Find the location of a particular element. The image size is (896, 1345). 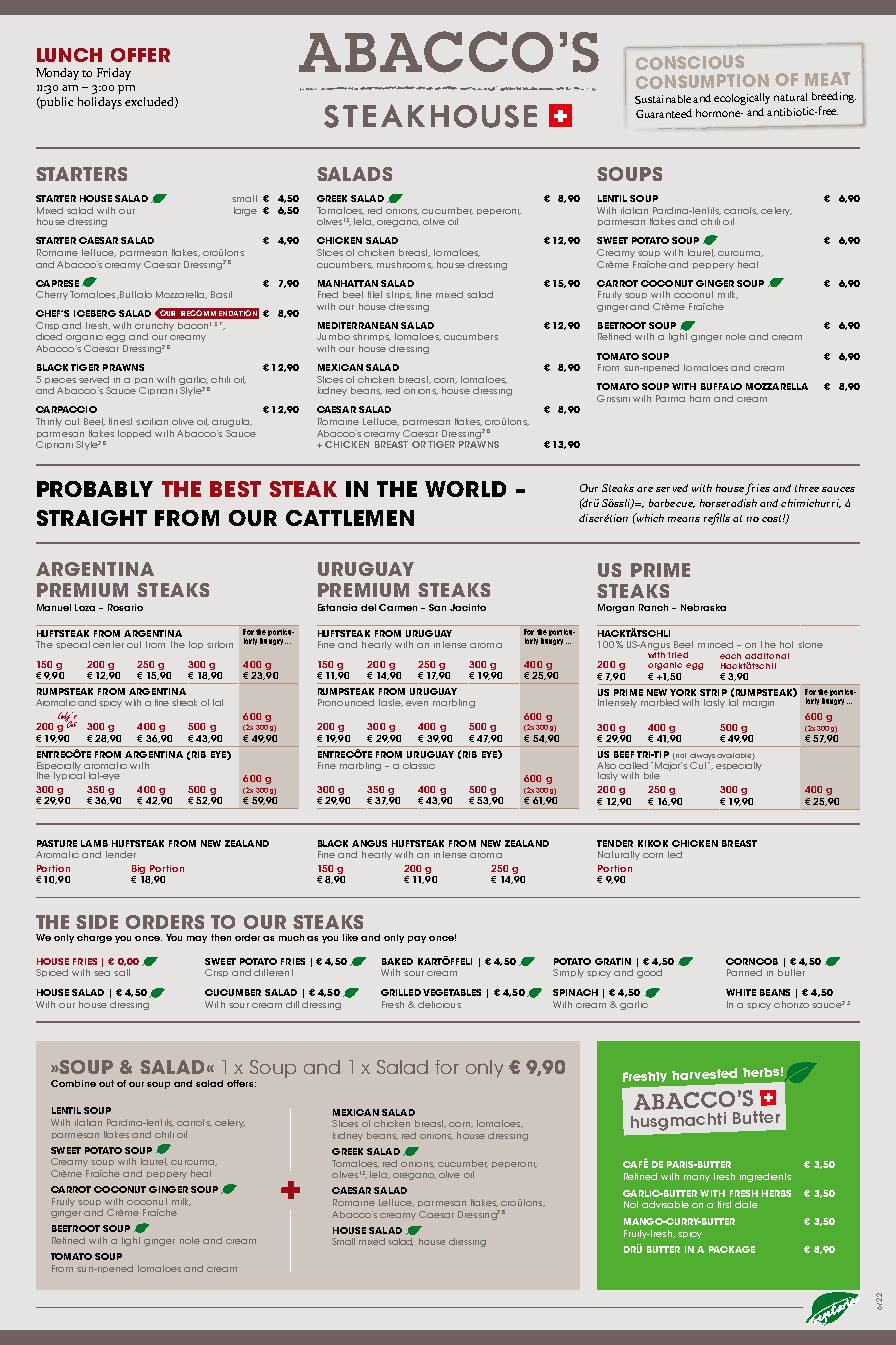

out is located at coordinates (106, 1083).
